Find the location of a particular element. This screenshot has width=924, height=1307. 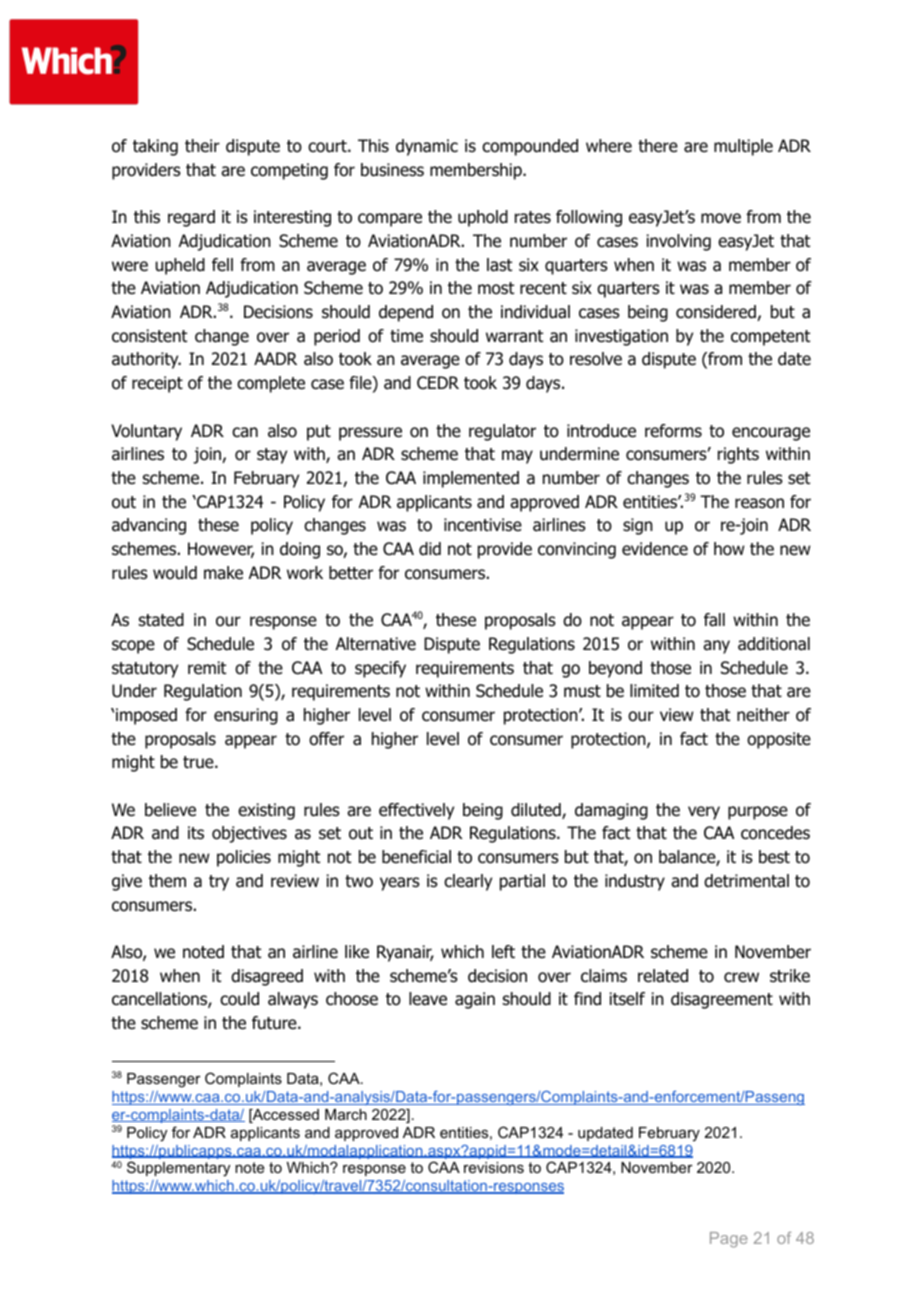

their is located at coordinates (202, 146).
